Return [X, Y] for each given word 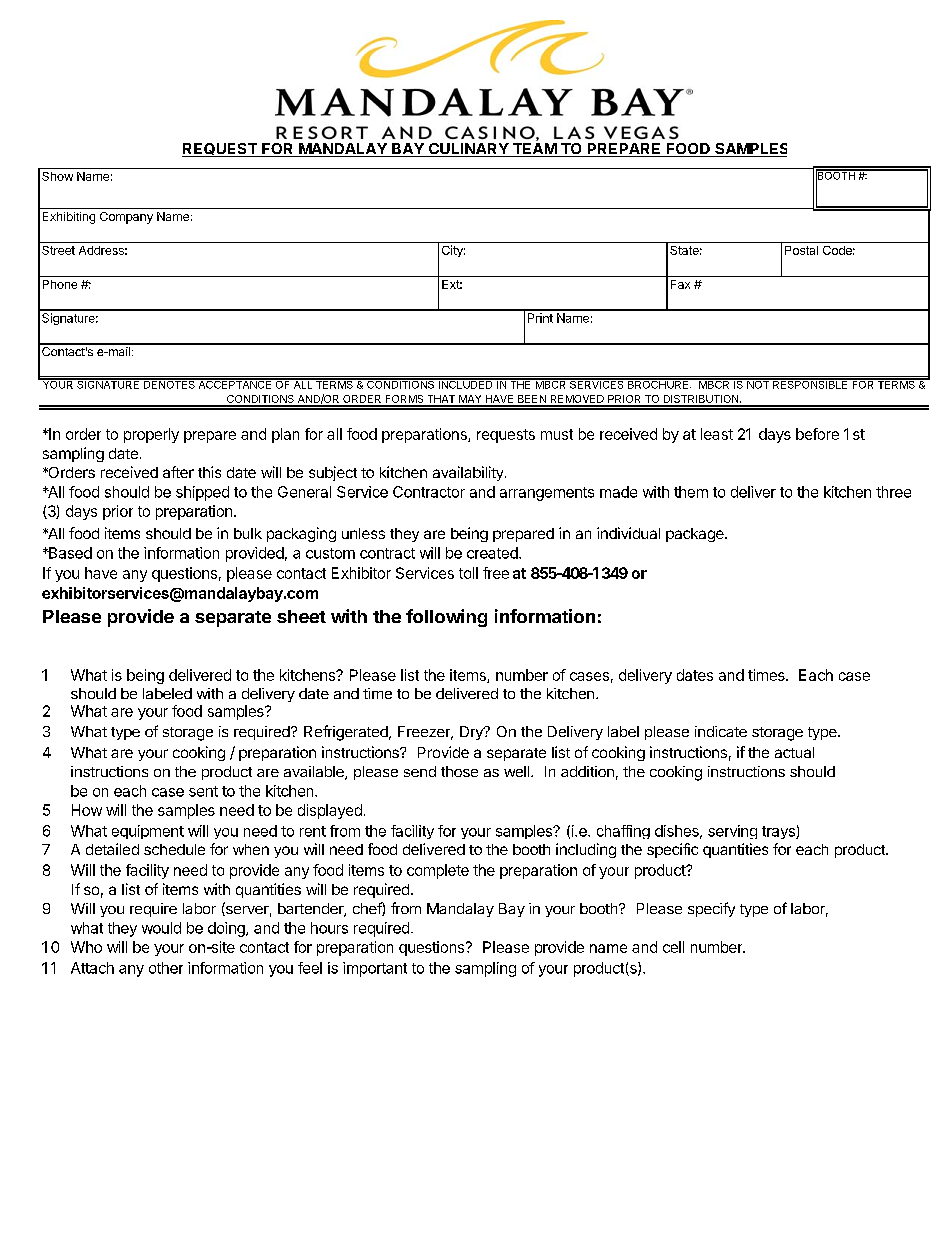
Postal [801, 250]
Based [69, 553]
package [696, 535]
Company [126, 218]
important [375, 969]
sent [203, 791]
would [161, 928]
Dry [472, 733]
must [557, 434]
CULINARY [468, 150]
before [817, 434]
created [493, 553]
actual [794, 752]
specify [711, 909]
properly [151, 435]
